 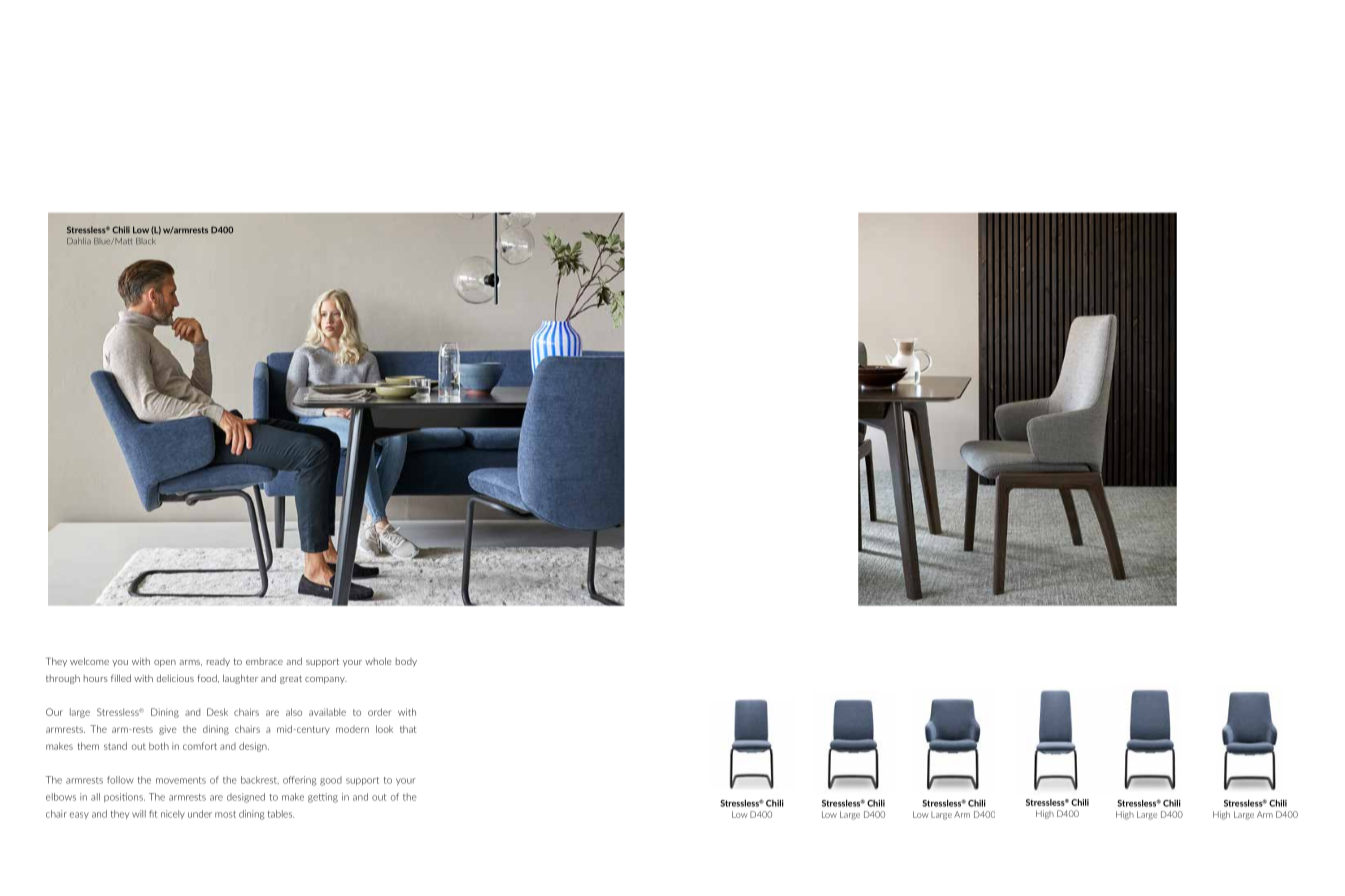 What do you see at coordinates (79, 241) in the image?
I see `Dahlia` at bounding box center [79, 241].
